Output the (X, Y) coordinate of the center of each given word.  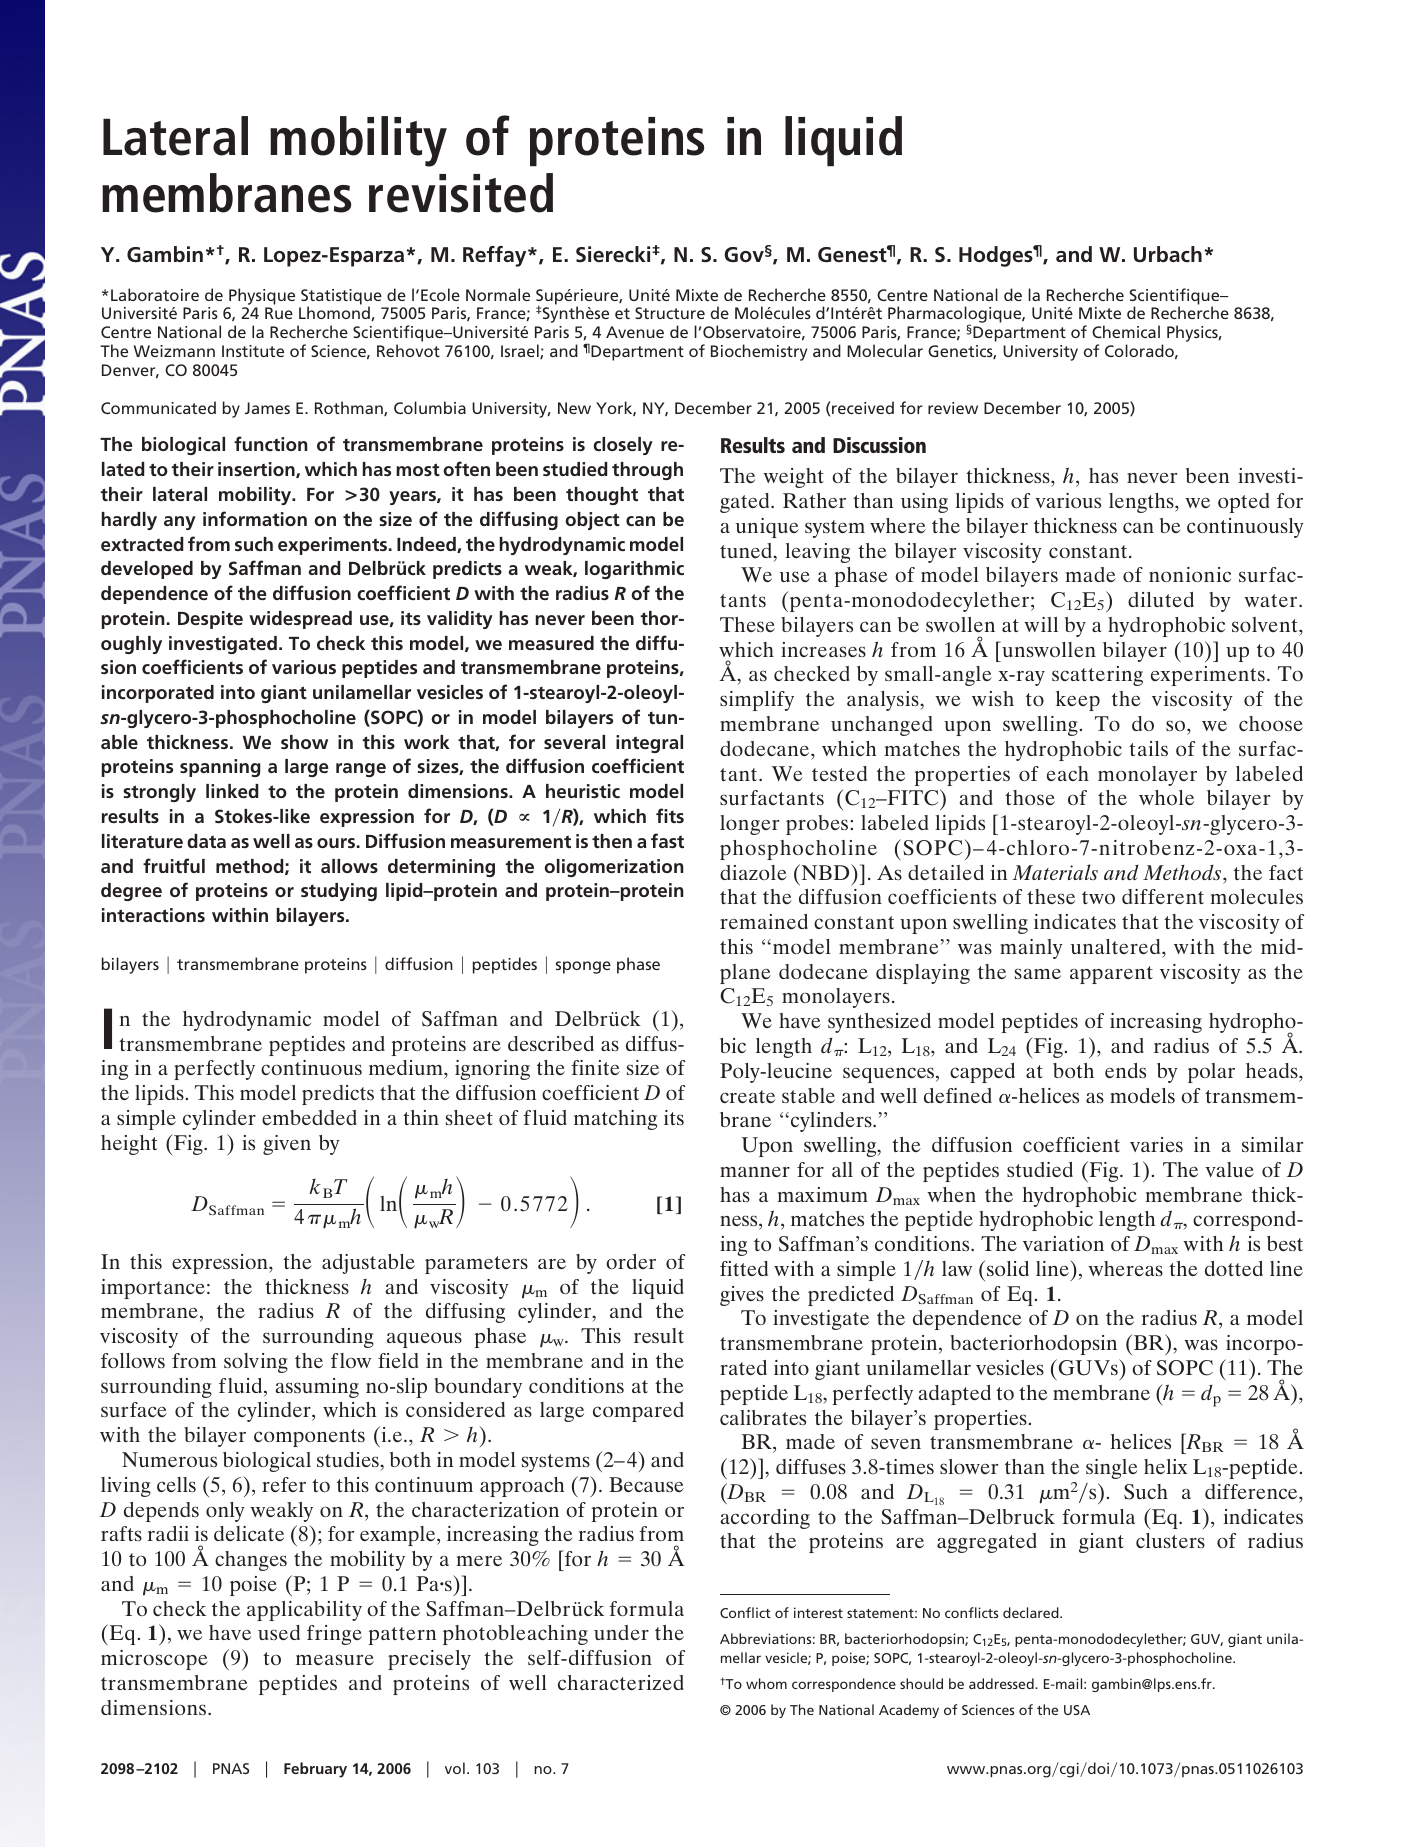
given (287, 1145)
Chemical (1126, 331)
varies (1156, 1144)
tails (1148, 748)
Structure (670, 313)
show (304, 742)
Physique (262, 296)
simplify (757, 701)
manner (755, 1172)
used (279, 1632)
